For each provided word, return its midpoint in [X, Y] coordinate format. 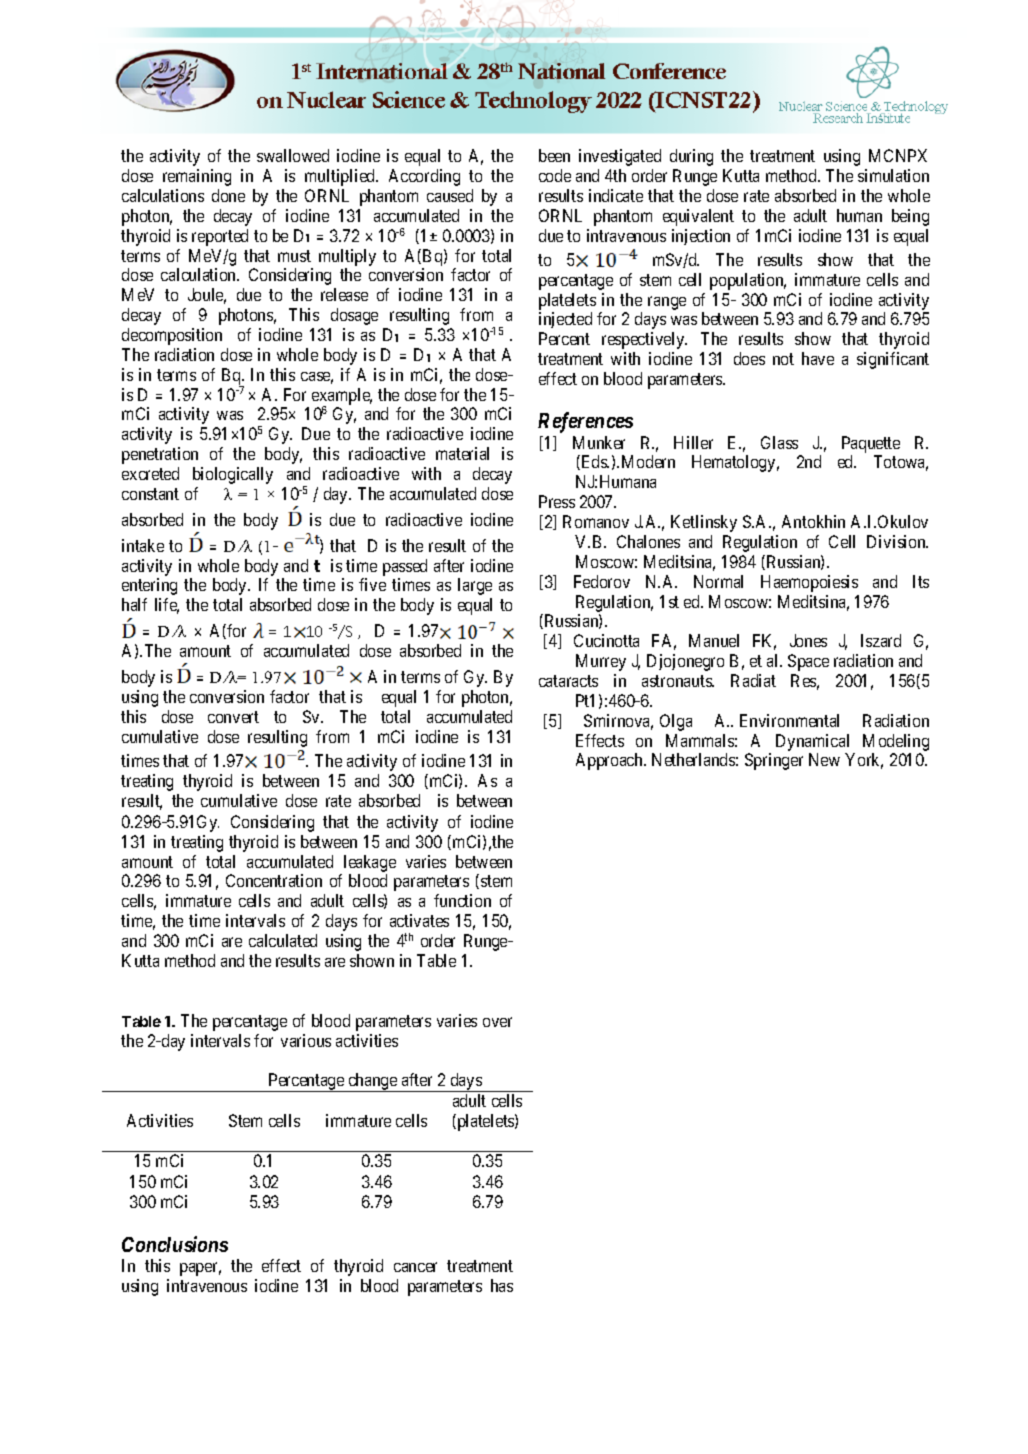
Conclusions [175, 1244]
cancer [415, 1267]
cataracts [568, 681]
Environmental [789, 720]
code [555, 175]
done [228, 195]
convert [233, 717]
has [502, 1285]
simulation [893, 175]
